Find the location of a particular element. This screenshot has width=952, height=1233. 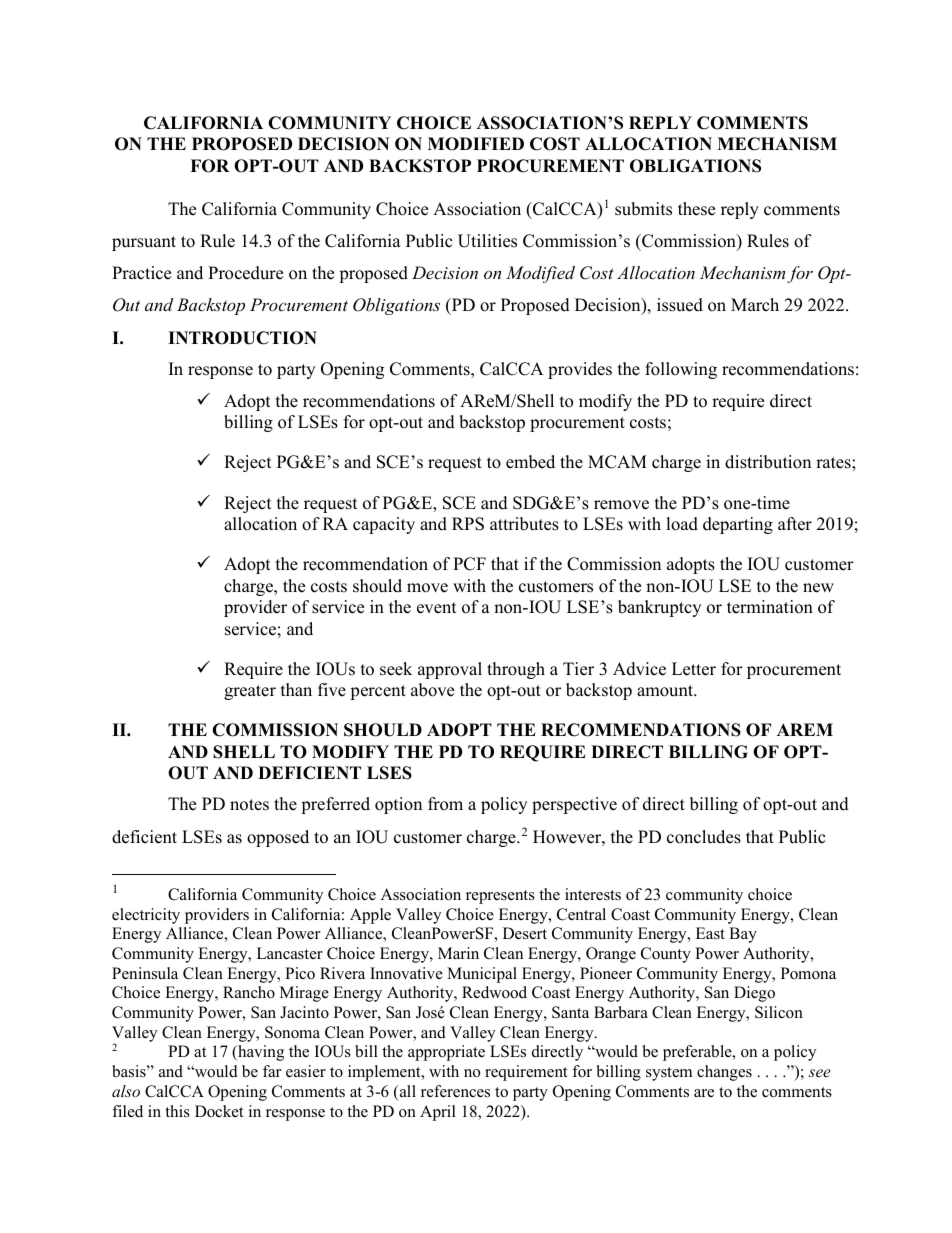

changes is located at coordinates (724, 1073).
